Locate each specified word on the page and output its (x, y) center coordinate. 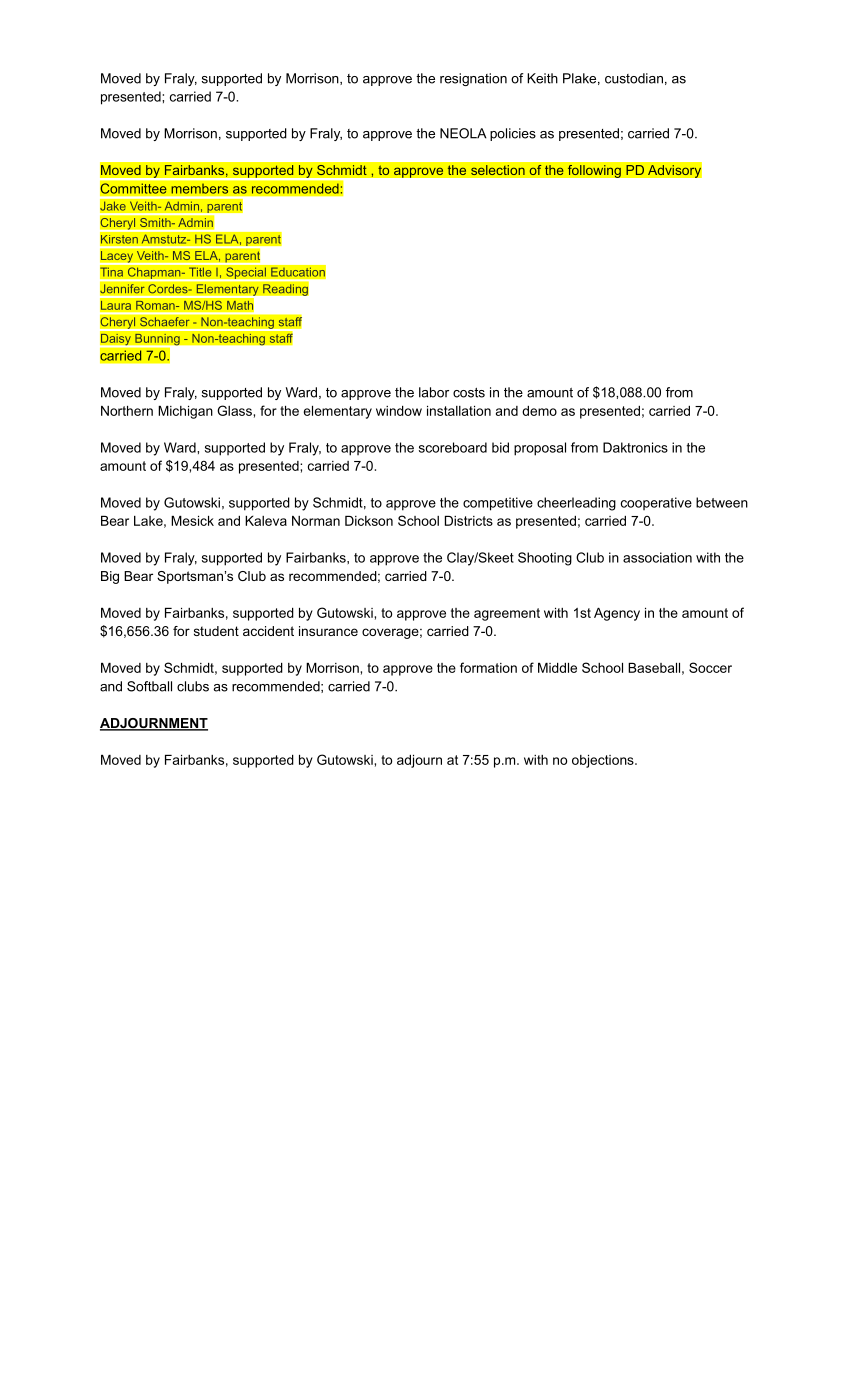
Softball (149, 686)
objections (604, 761)
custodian (634, 78)
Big (110, 577)
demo (539, 411)
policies (513, 134)
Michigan (185, 412)
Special (246, 273)
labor (434, 392)
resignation (473, 79)
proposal (540, 449)
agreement (507, 614)
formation (488, 667)
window (399, 411)
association (657, 557)
